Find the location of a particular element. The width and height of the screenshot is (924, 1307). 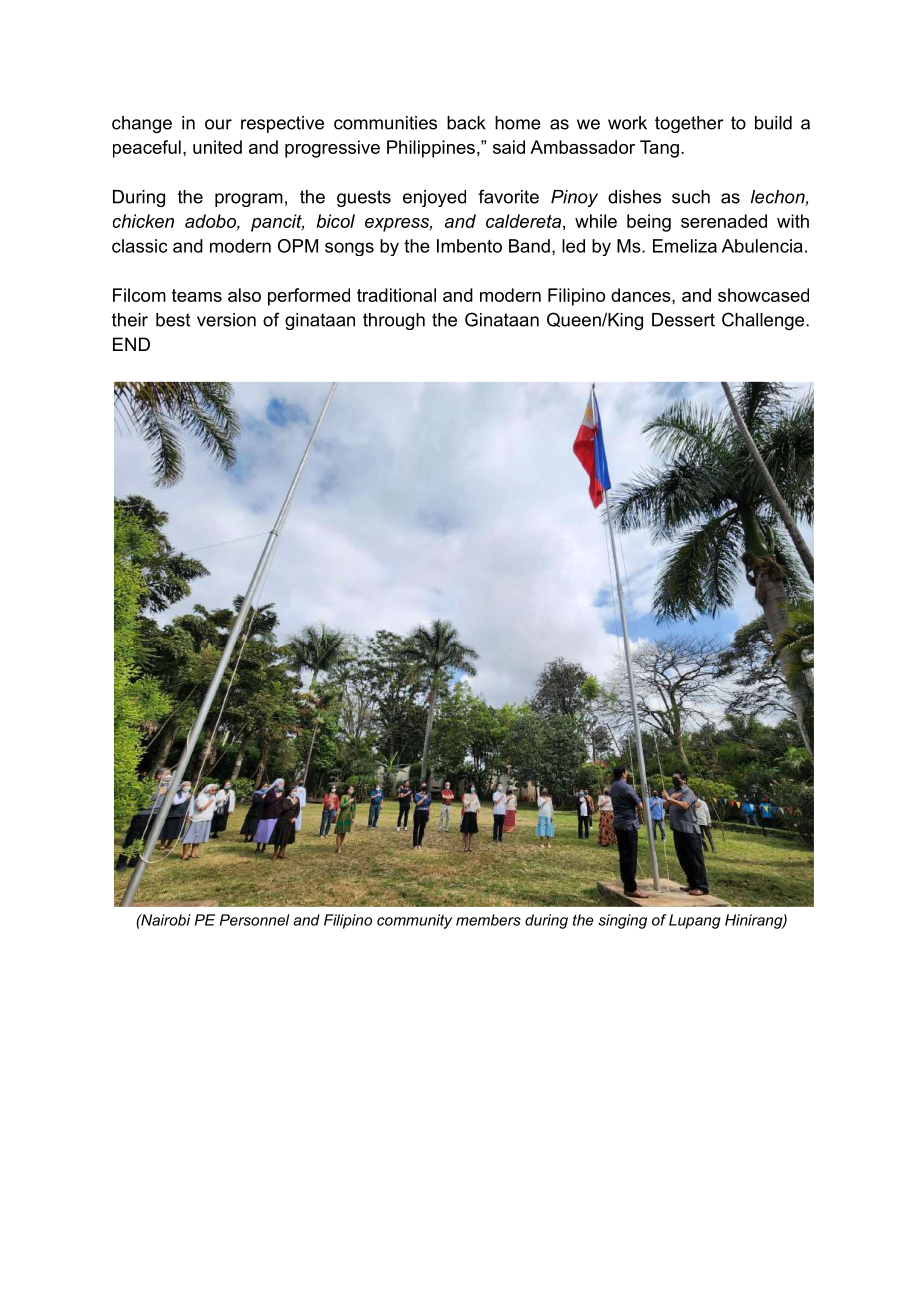

Challenge is located at coordinates (764, 321).
